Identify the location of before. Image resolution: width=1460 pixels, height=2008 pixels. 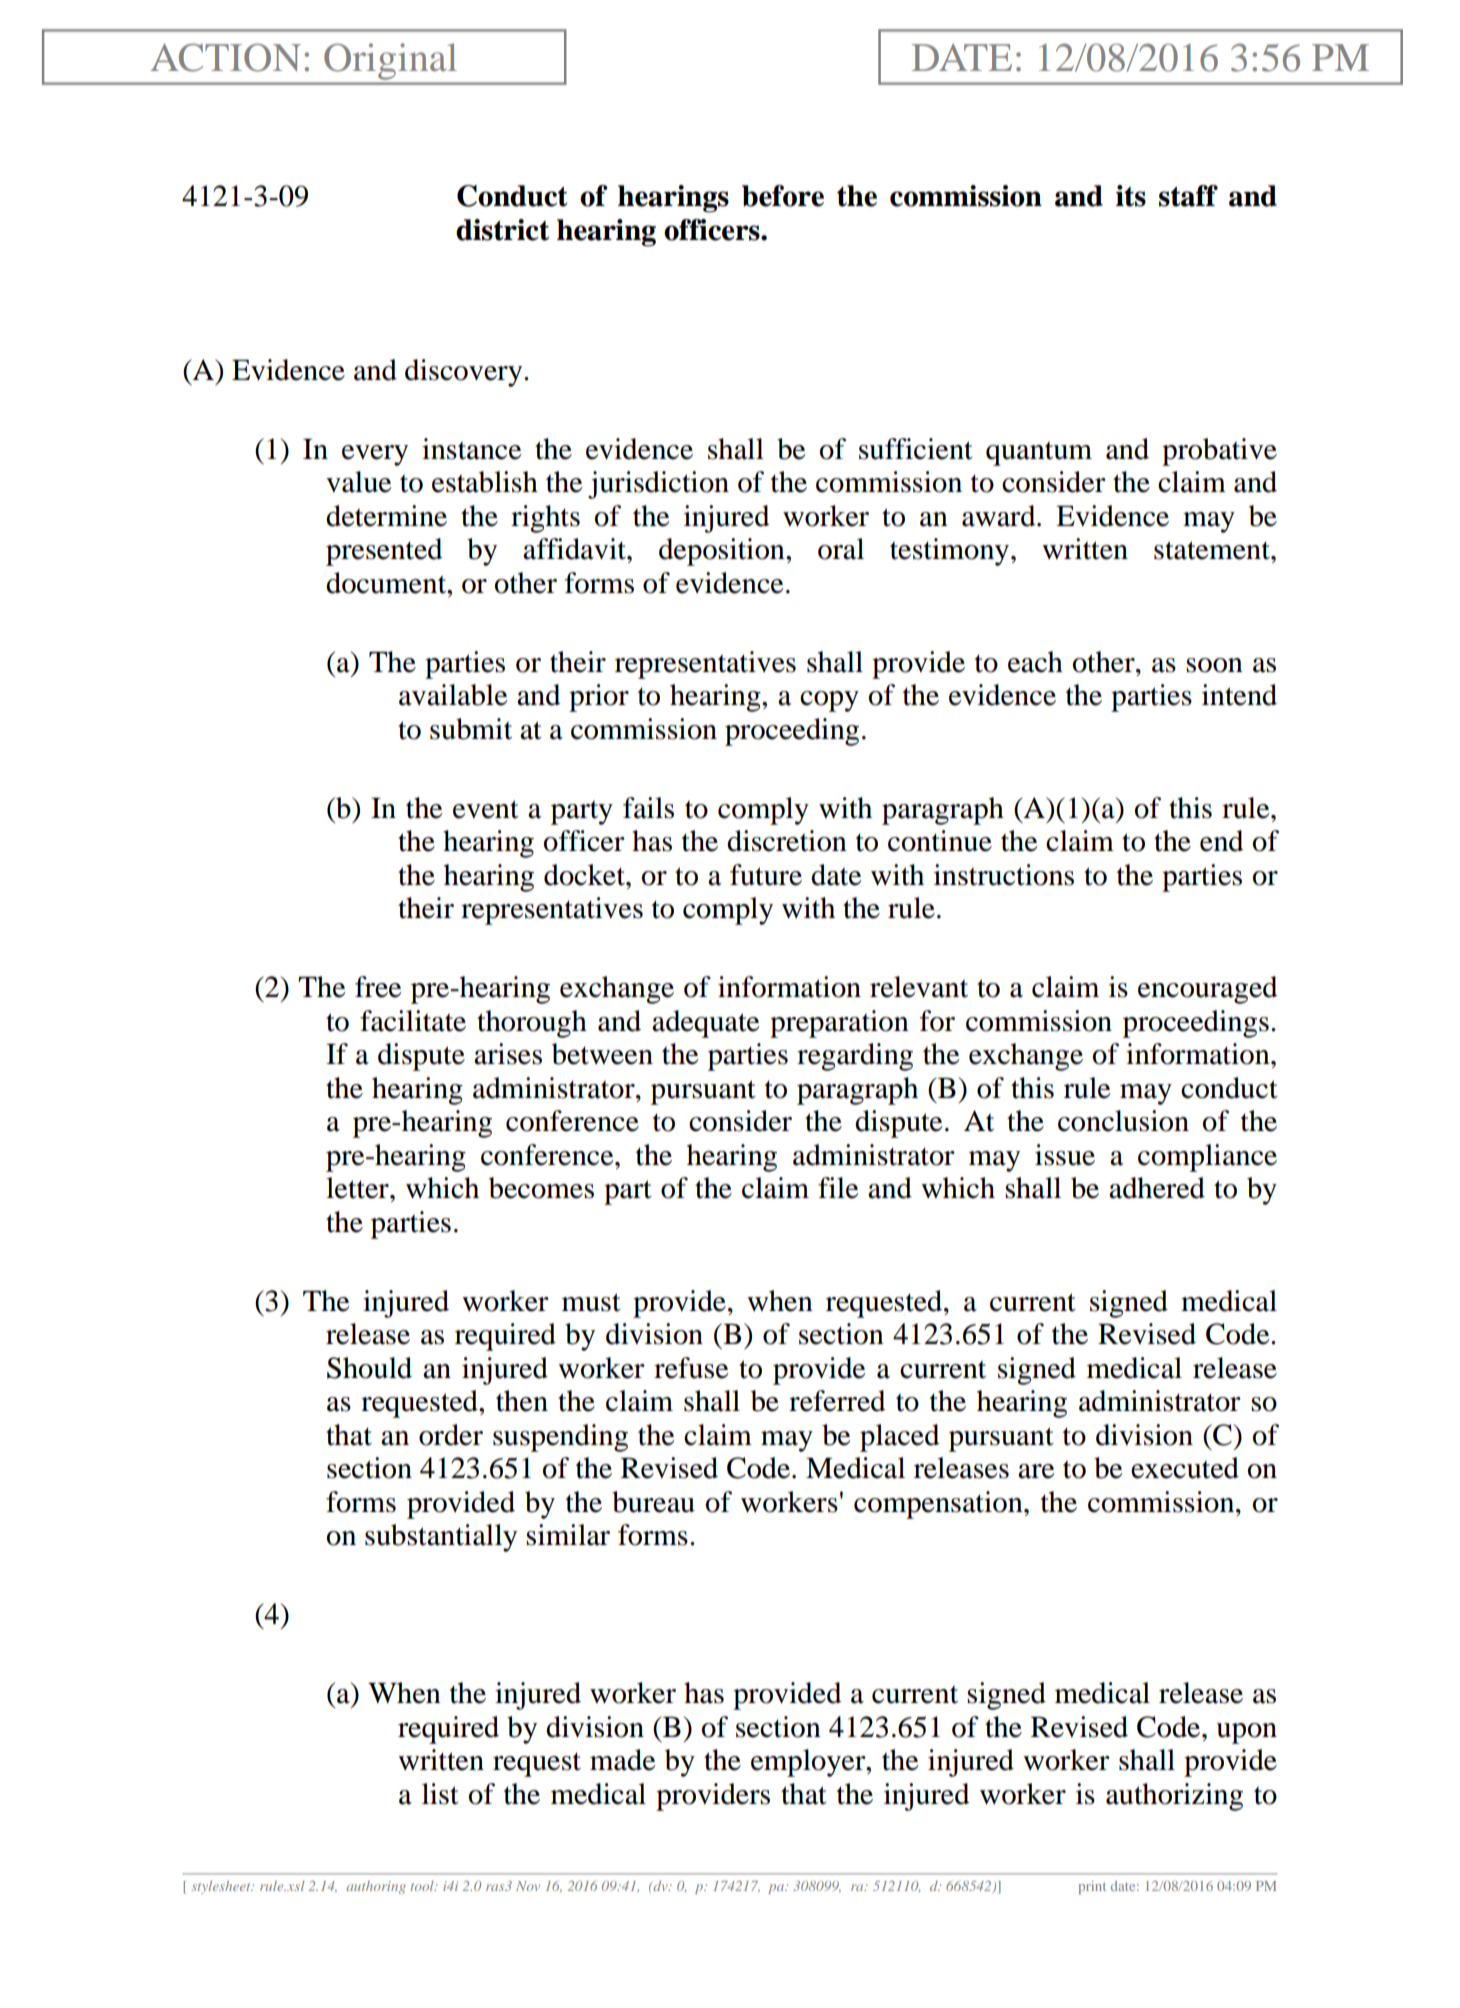
(783, 196).
